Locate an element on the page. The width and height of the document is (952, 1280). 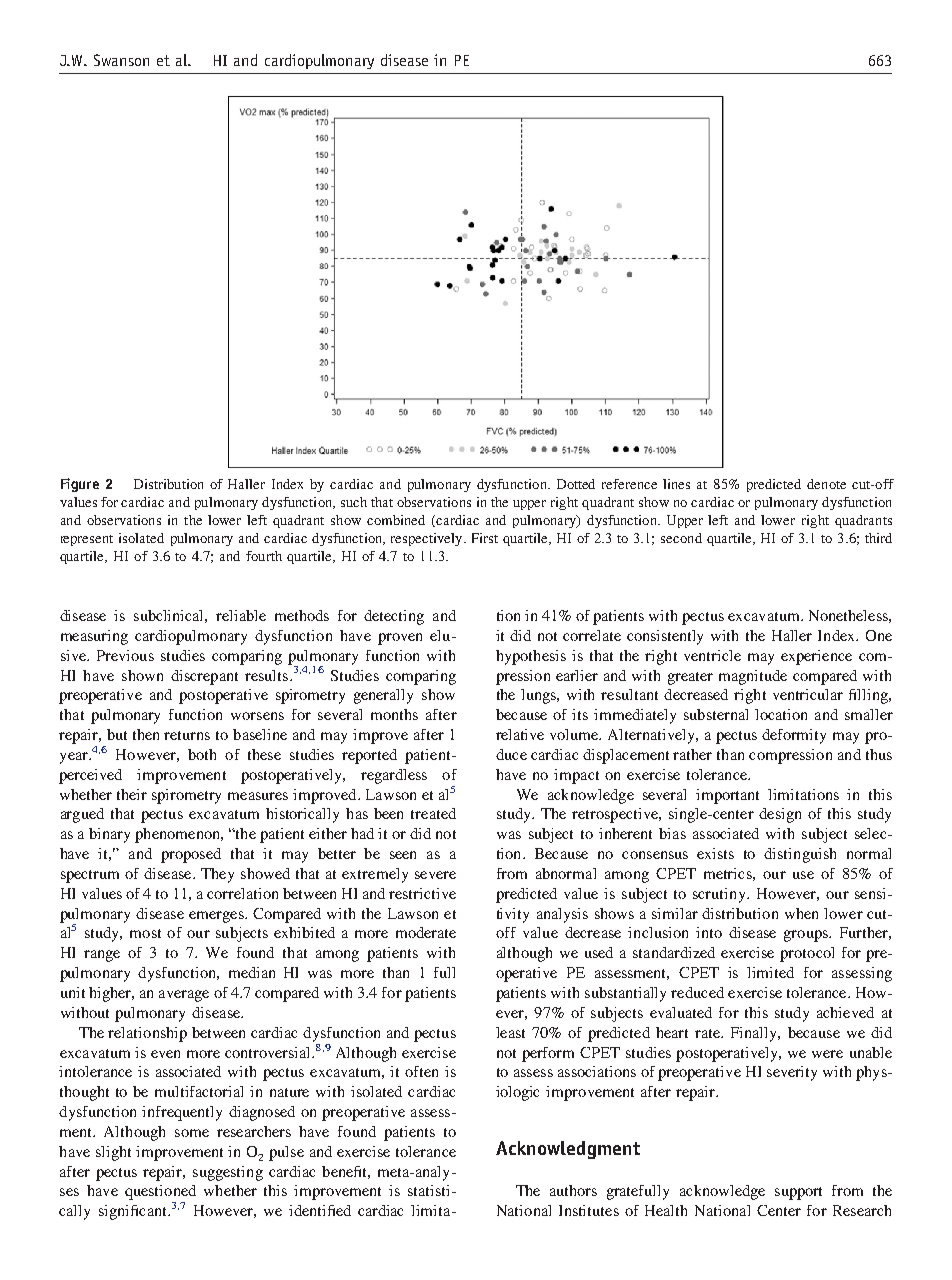
Swanson is located at coordinates (121, 60).
